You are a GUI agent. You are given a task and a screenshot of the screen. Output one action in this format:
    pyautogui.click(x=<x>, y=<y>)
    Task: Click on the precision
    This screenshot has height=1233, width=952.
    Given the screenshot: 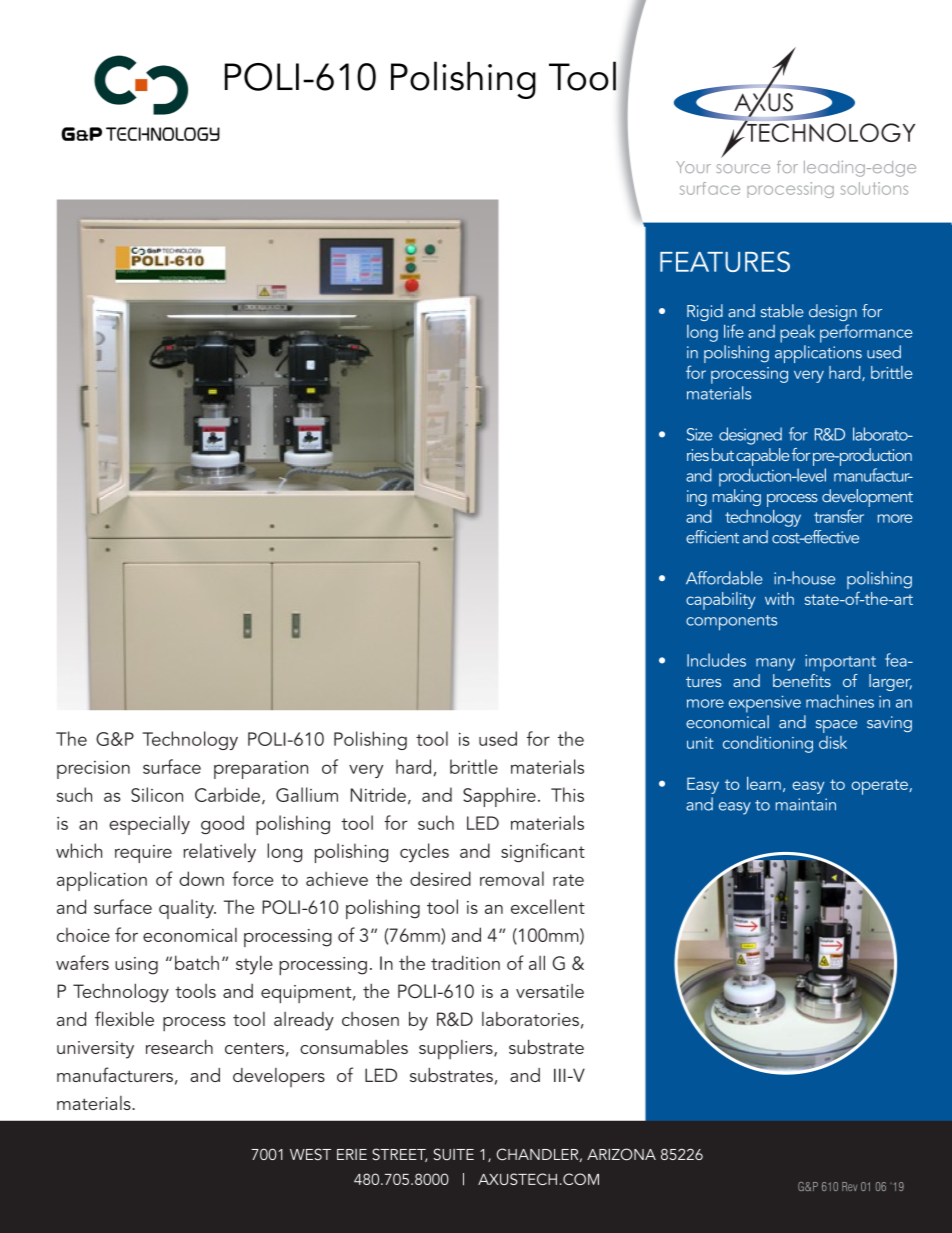 What is the action you would take?
    pyautogui.click(x=93, y=769)
